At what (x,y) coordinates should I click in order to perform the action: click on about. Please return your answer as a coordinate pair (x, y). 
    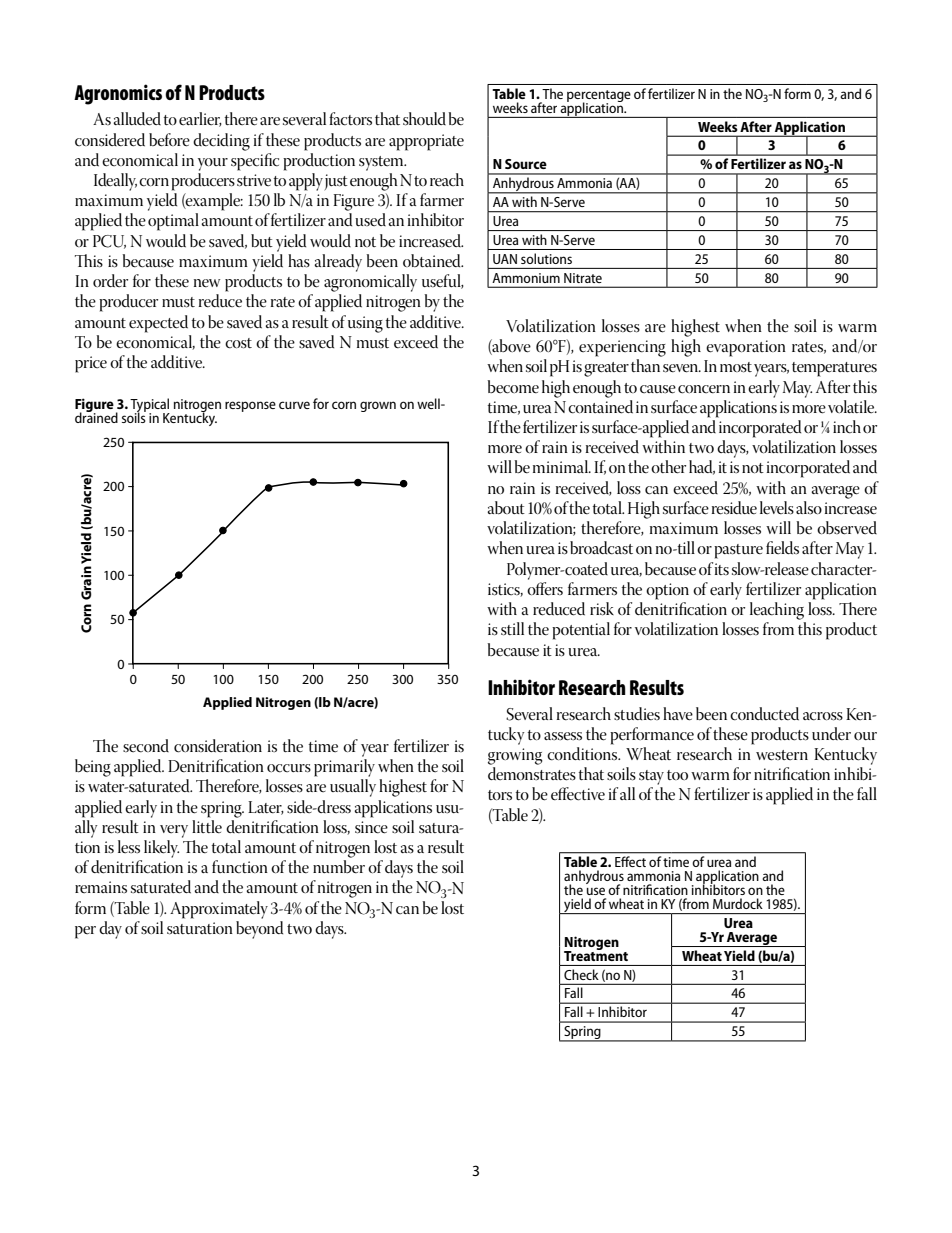
    Looking at the image, I should click on (506, 508).
